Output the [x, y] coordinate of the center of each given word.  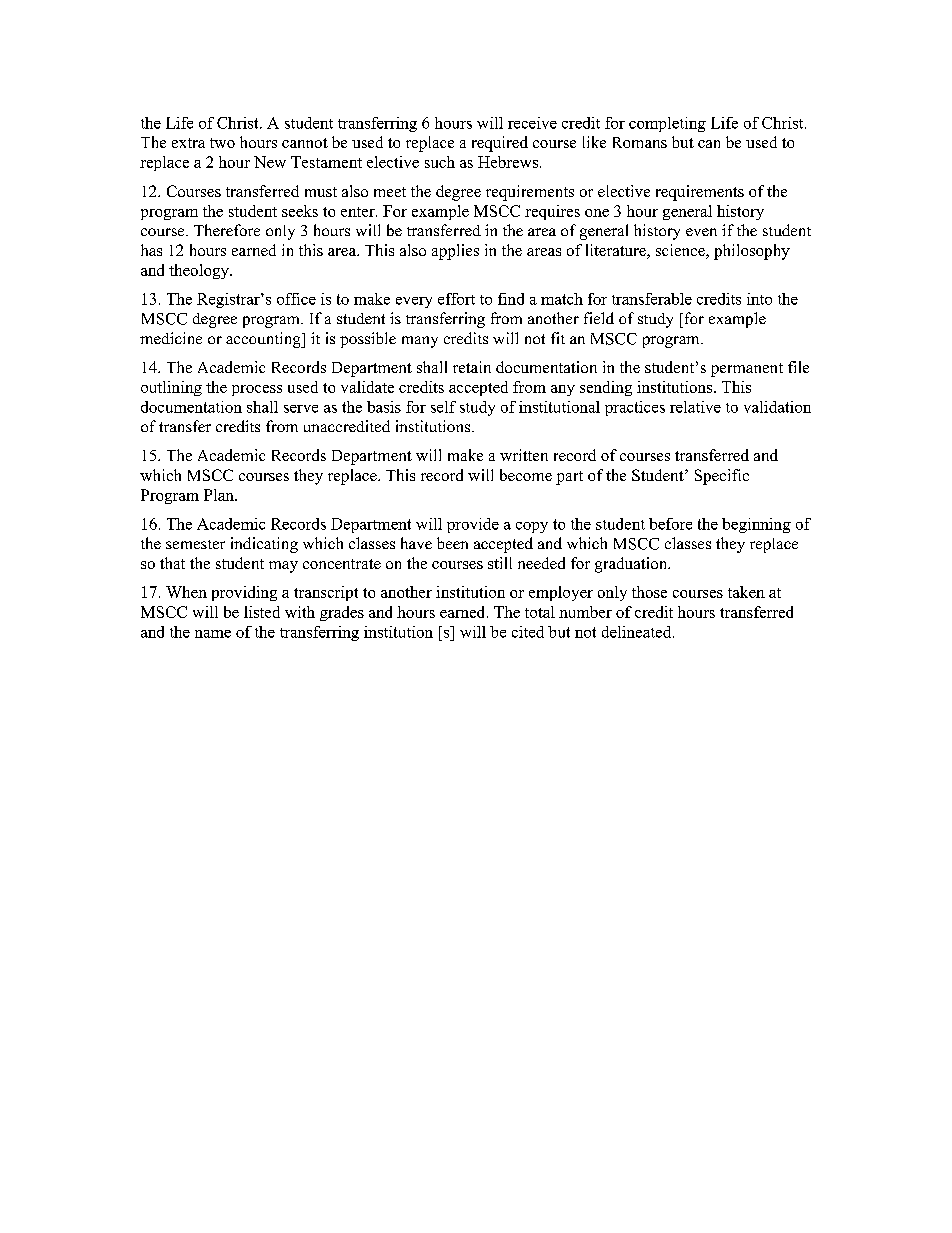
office [296, 299]
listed [262, 612]
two [222, 143]
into [759, 299]
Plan [220, 495]
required [500, 144]
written [524, 455]
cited [528, 632]
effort [456, 299]
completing [667, 124]
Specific [722, 477]
